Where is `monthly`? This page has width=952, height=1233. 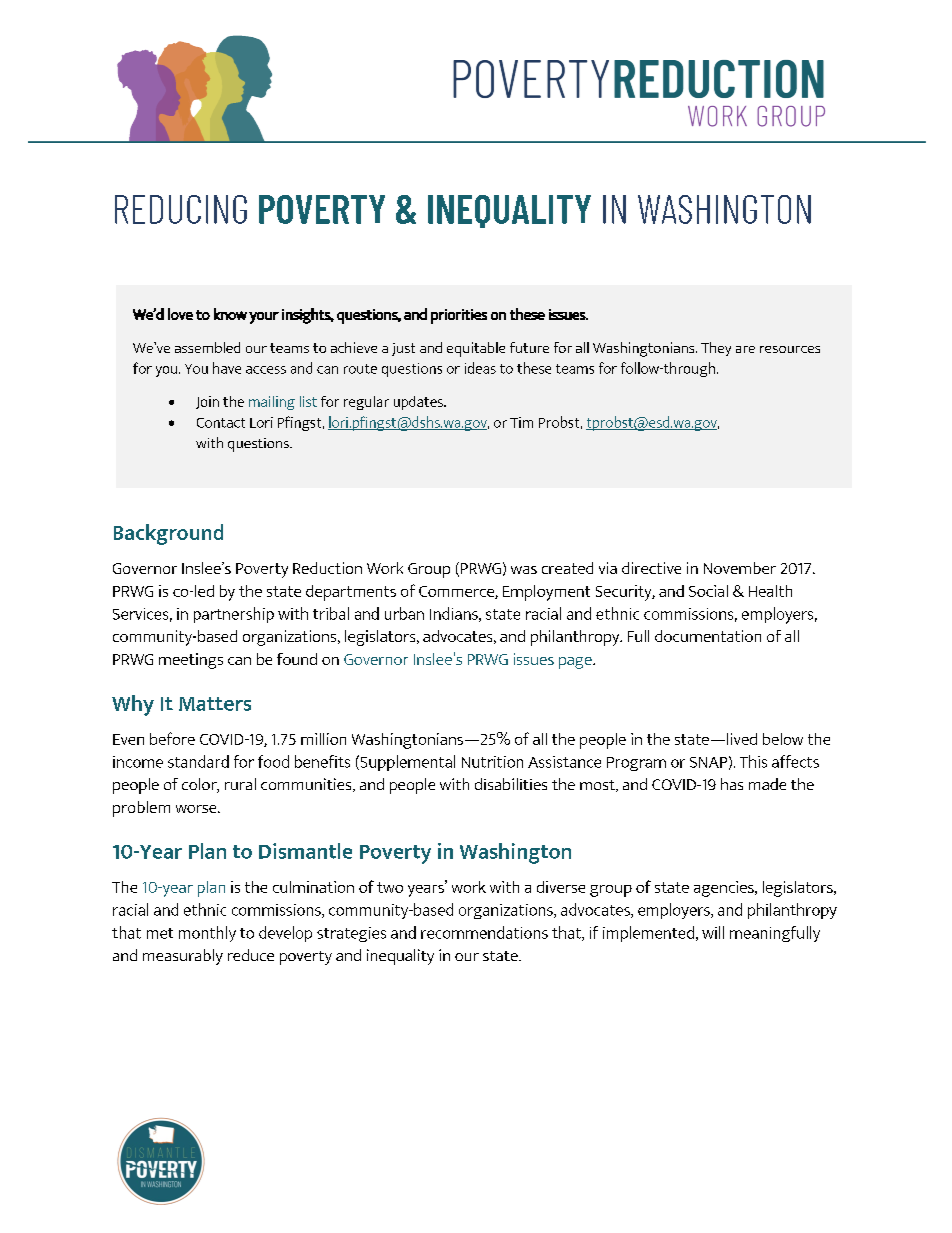 monthly is located at coordinates (207, 934).
